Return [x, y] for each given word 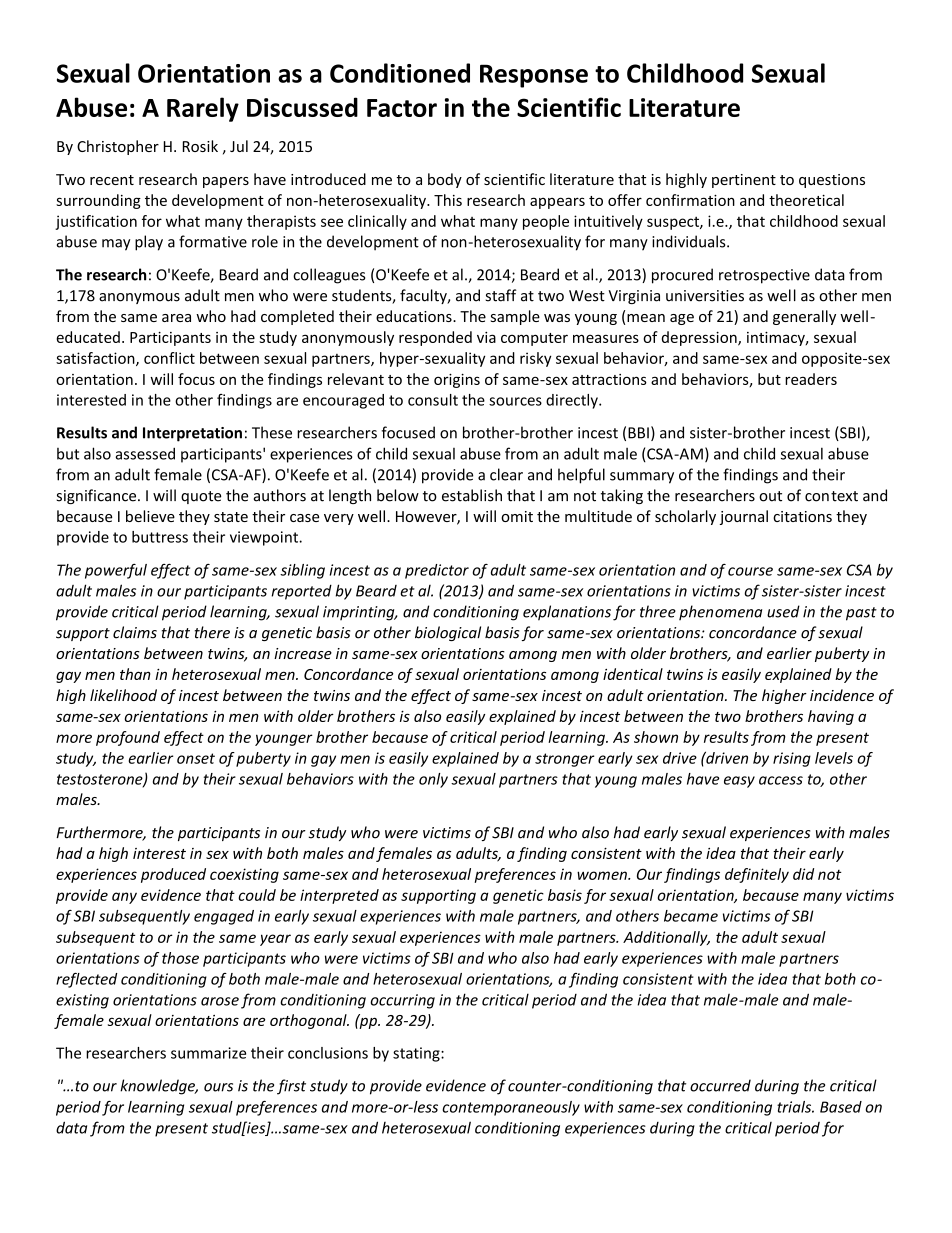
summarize [208, 1053]
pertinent [744, 181]
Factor [402, 108]
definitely [757, 875]
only [433, 780]
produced [173, 875]
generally [804, 317]
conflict [169, 358]
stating [417, 1054]
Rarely [203, 109]
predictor [437, 571]
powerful [116, 571]
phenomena [720, 612]
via [486, 337]
